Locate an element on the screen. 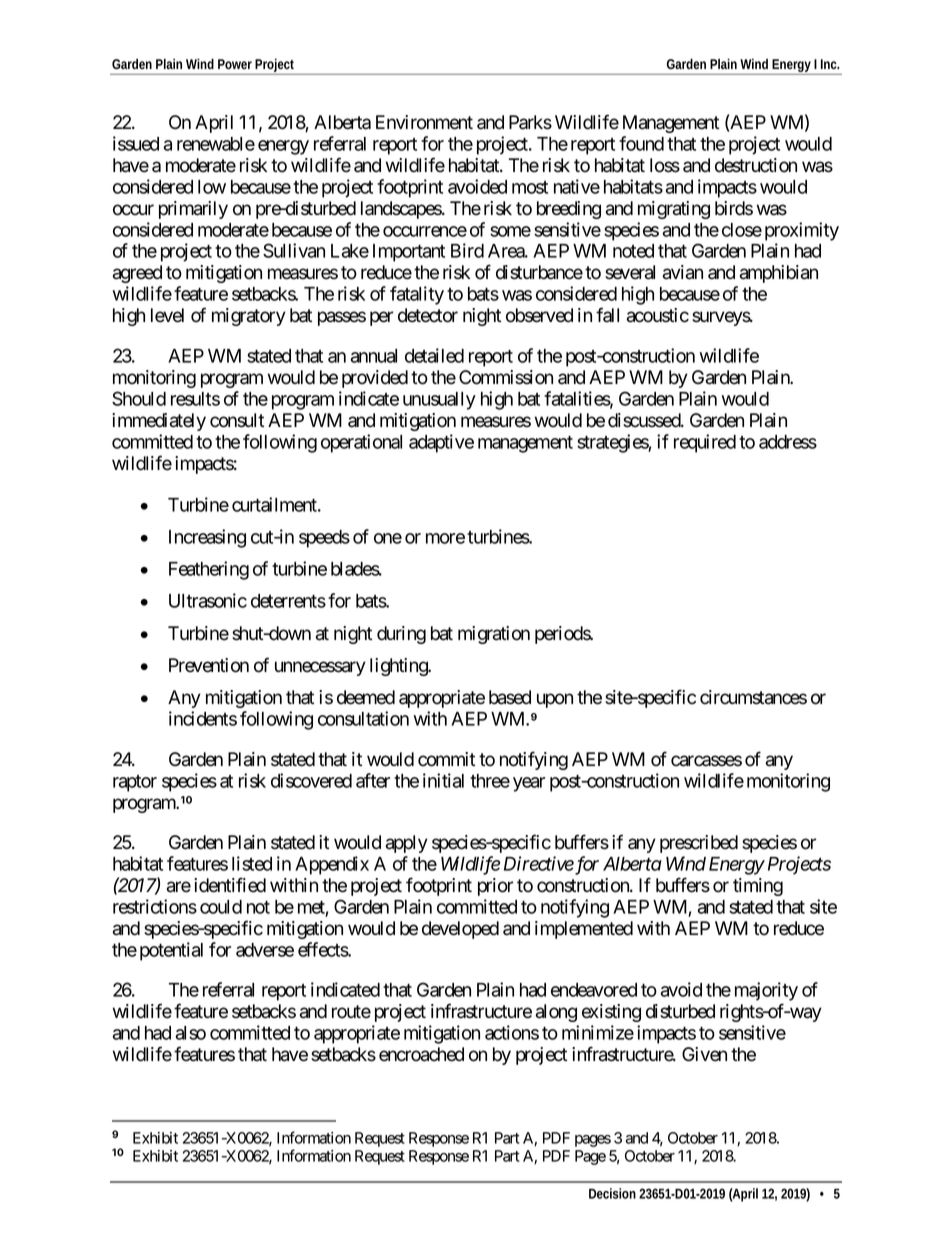 This screenshot has width=952, height=1233. also is located at coordinates (191, 1033).
